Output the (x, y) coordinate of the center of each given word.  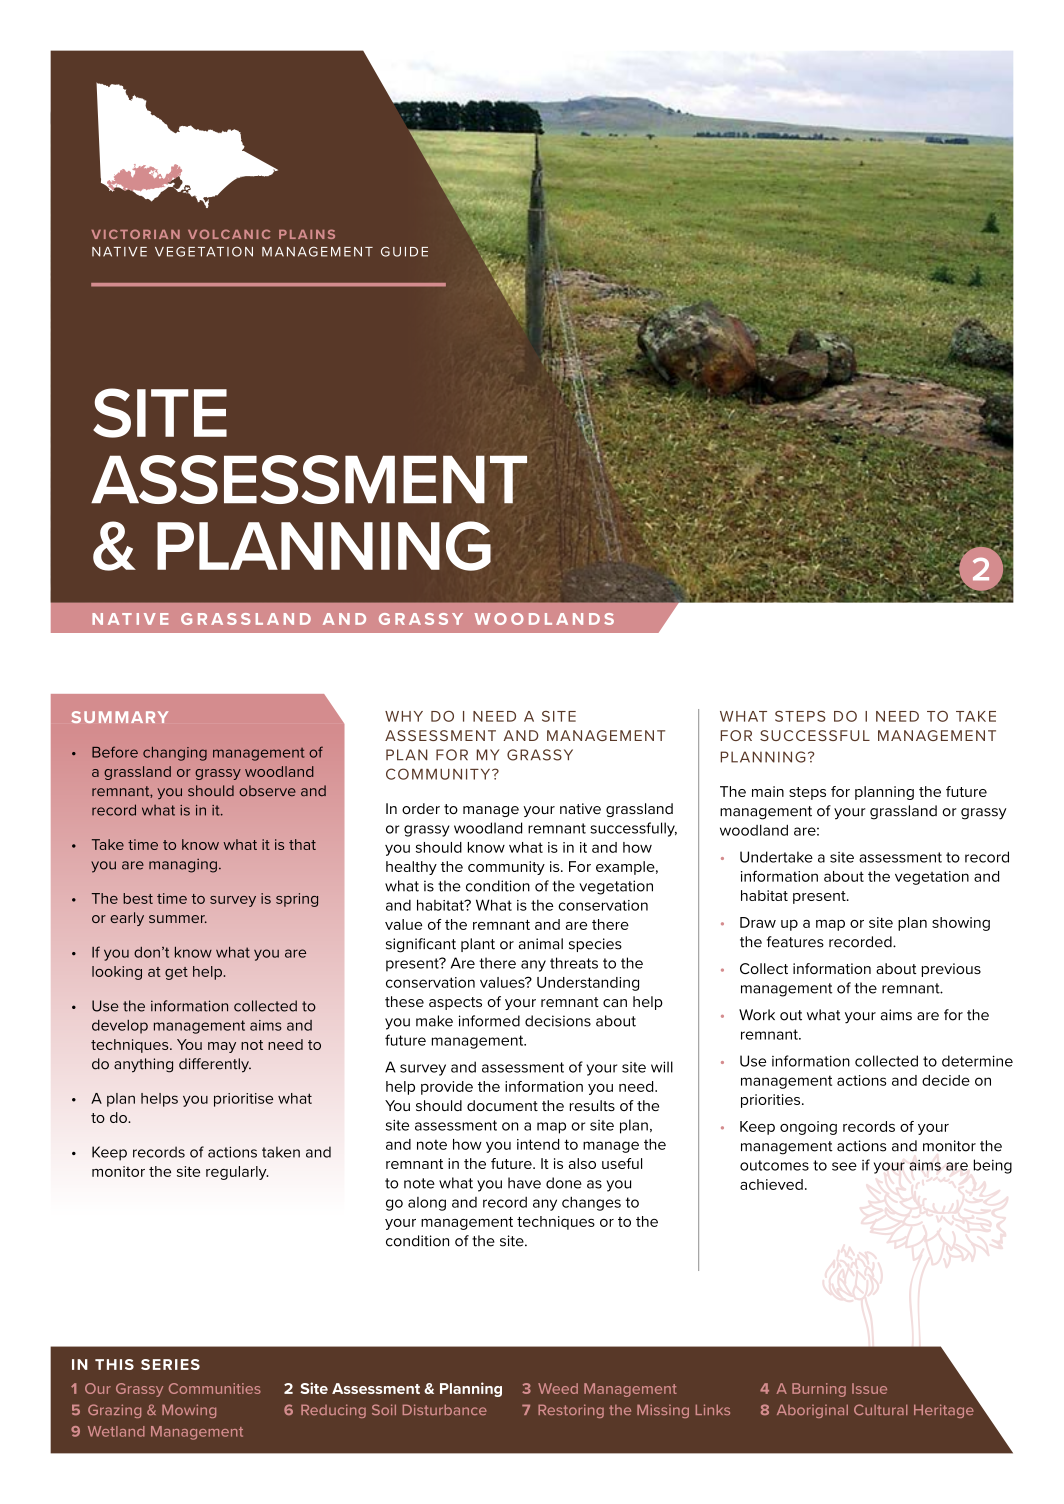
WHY (404, 716)
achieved (771, 1184)
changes (591, 1203)
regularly (237, 1173)
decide (946, 1080)
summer (178, 919)
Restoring (571, 1411)
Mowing (189, 1411)
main (768, 791)
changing (175, 754)
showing (961, 924)
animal (541, 944)
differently (215, 1065)
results (592, 1105)
